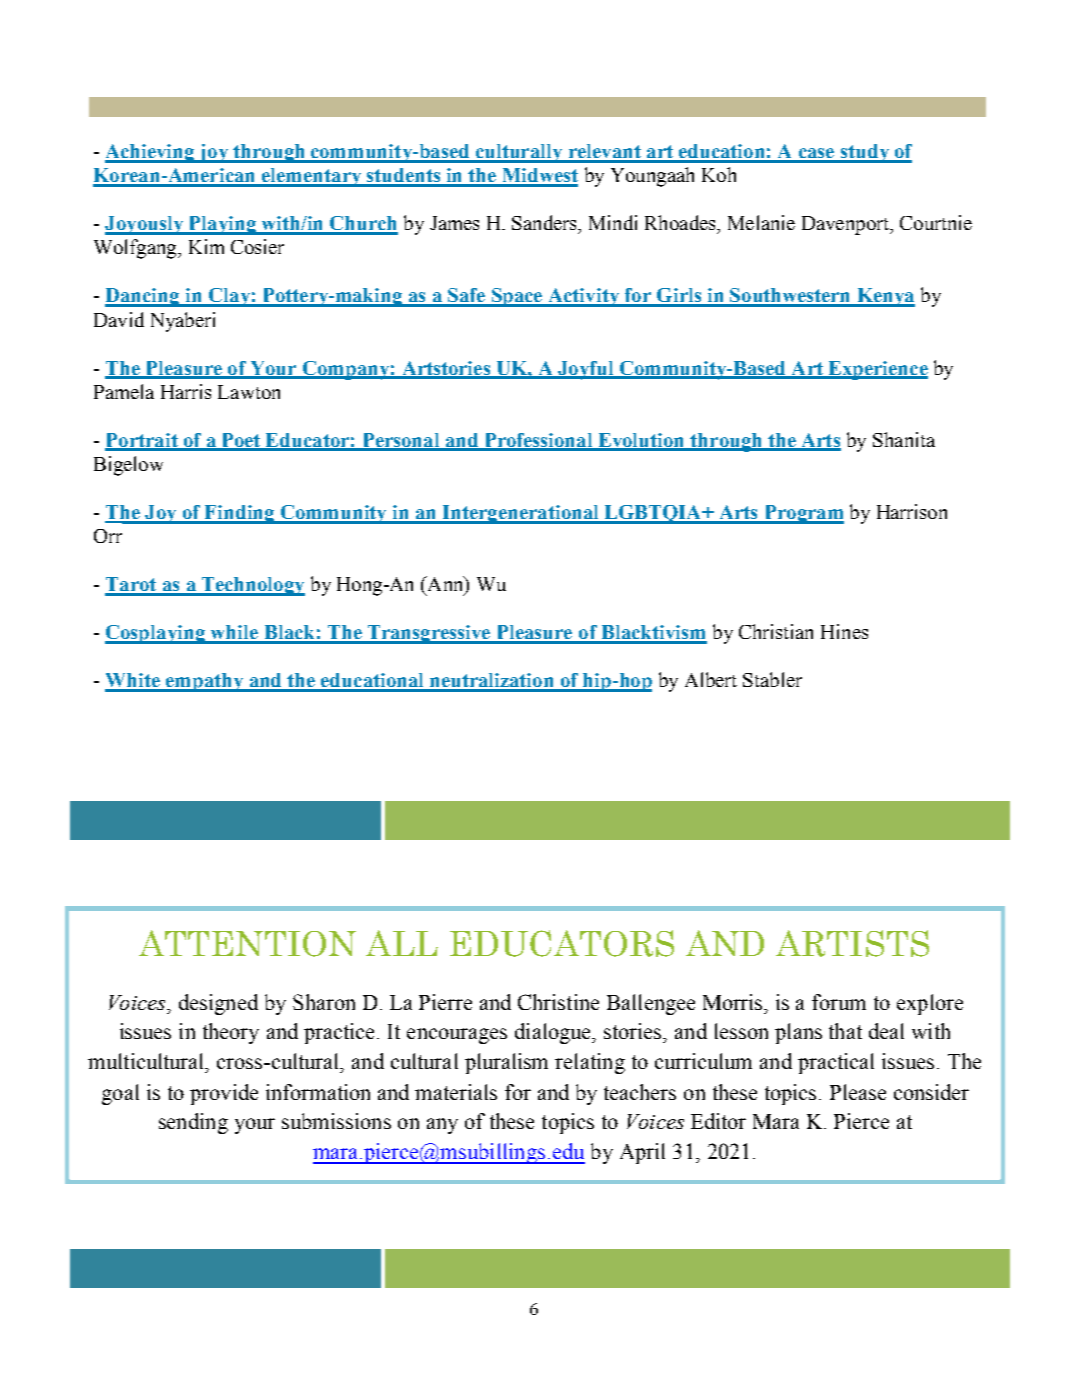 Image resolution: width=1067 pixels, height=1381 pixels. I want to click on Sanders, so click(545, 222).
